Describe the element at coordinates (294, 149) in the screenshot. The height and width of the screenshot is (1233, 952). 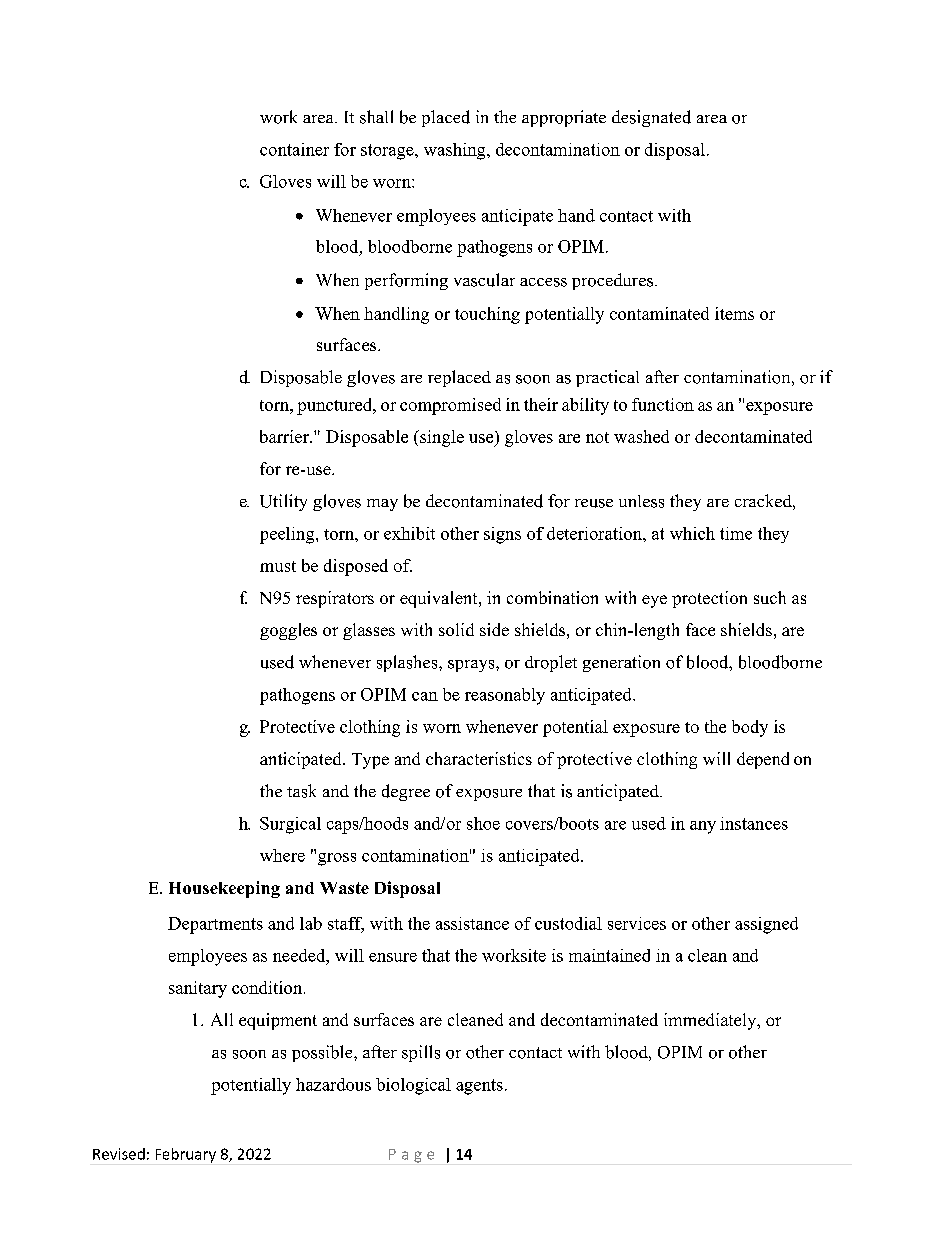
I see `container` at that location.
